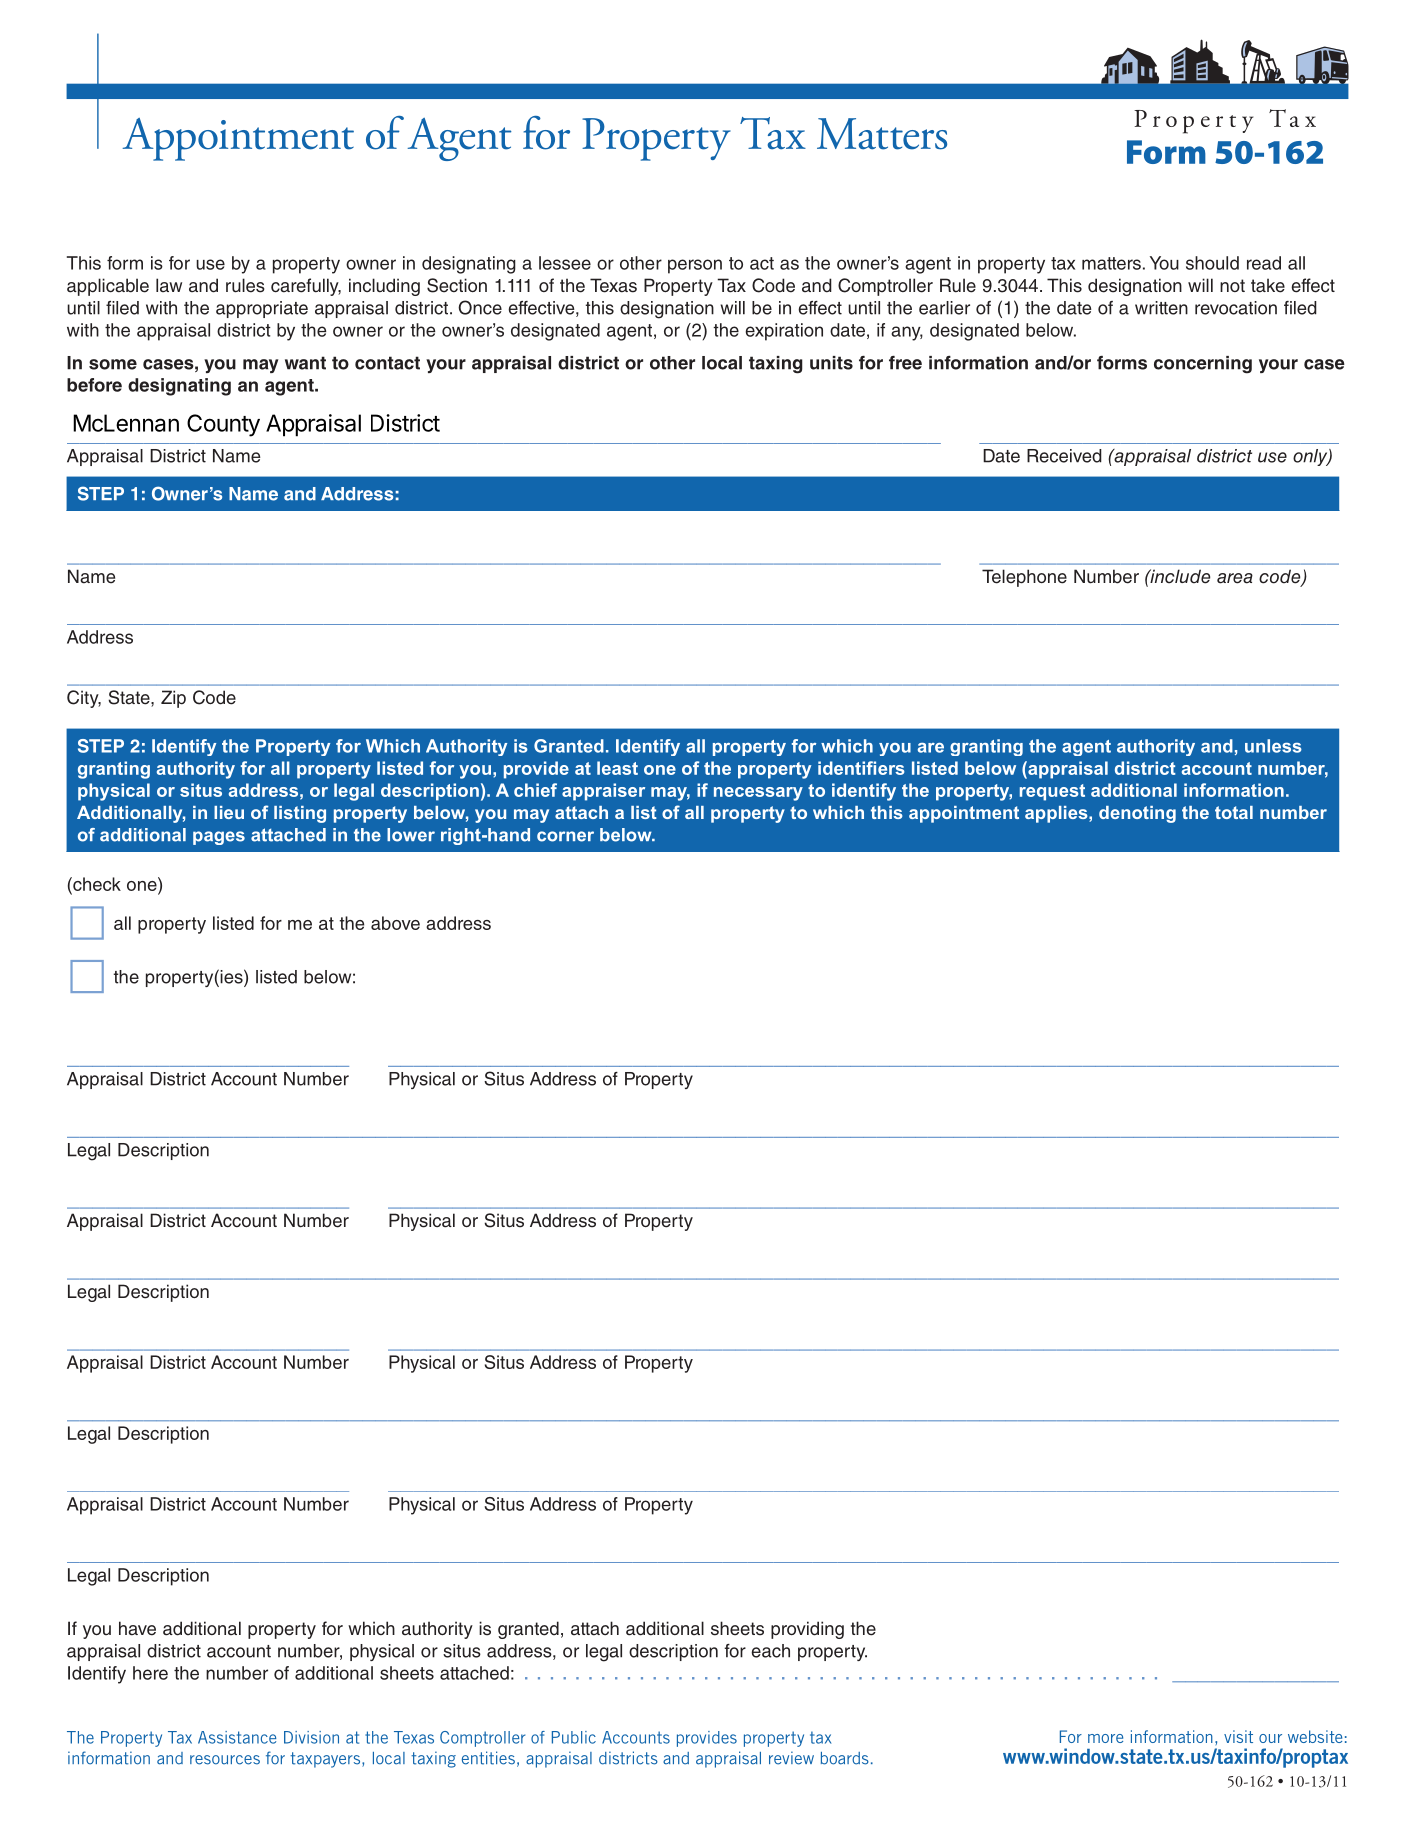  What do you see at coordinates (1234, 812) in the page?
I see `total` at bounding box center [1234, 812].
